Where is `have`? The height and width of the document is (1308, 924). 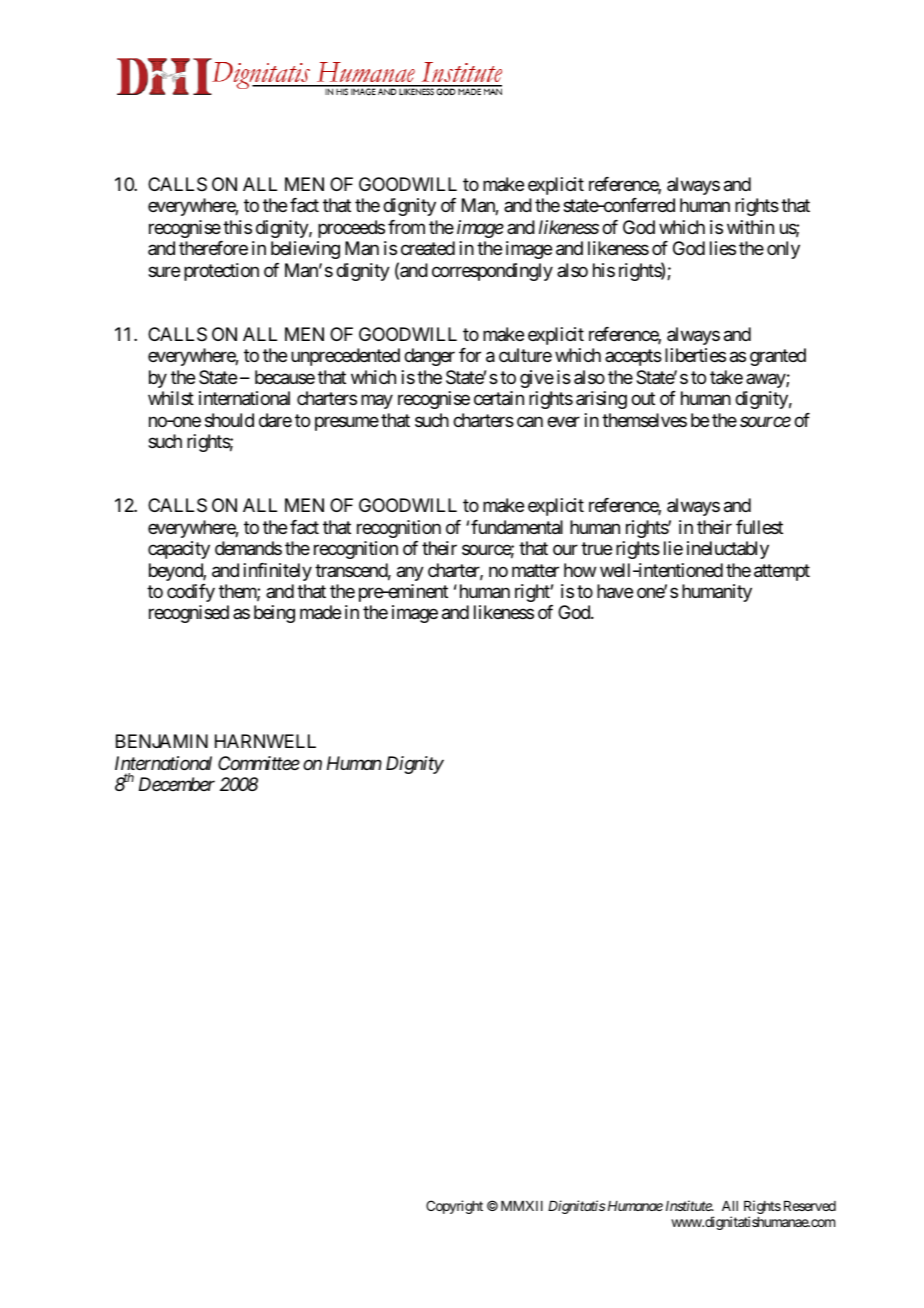 have is located at coordinates (615, 591).
